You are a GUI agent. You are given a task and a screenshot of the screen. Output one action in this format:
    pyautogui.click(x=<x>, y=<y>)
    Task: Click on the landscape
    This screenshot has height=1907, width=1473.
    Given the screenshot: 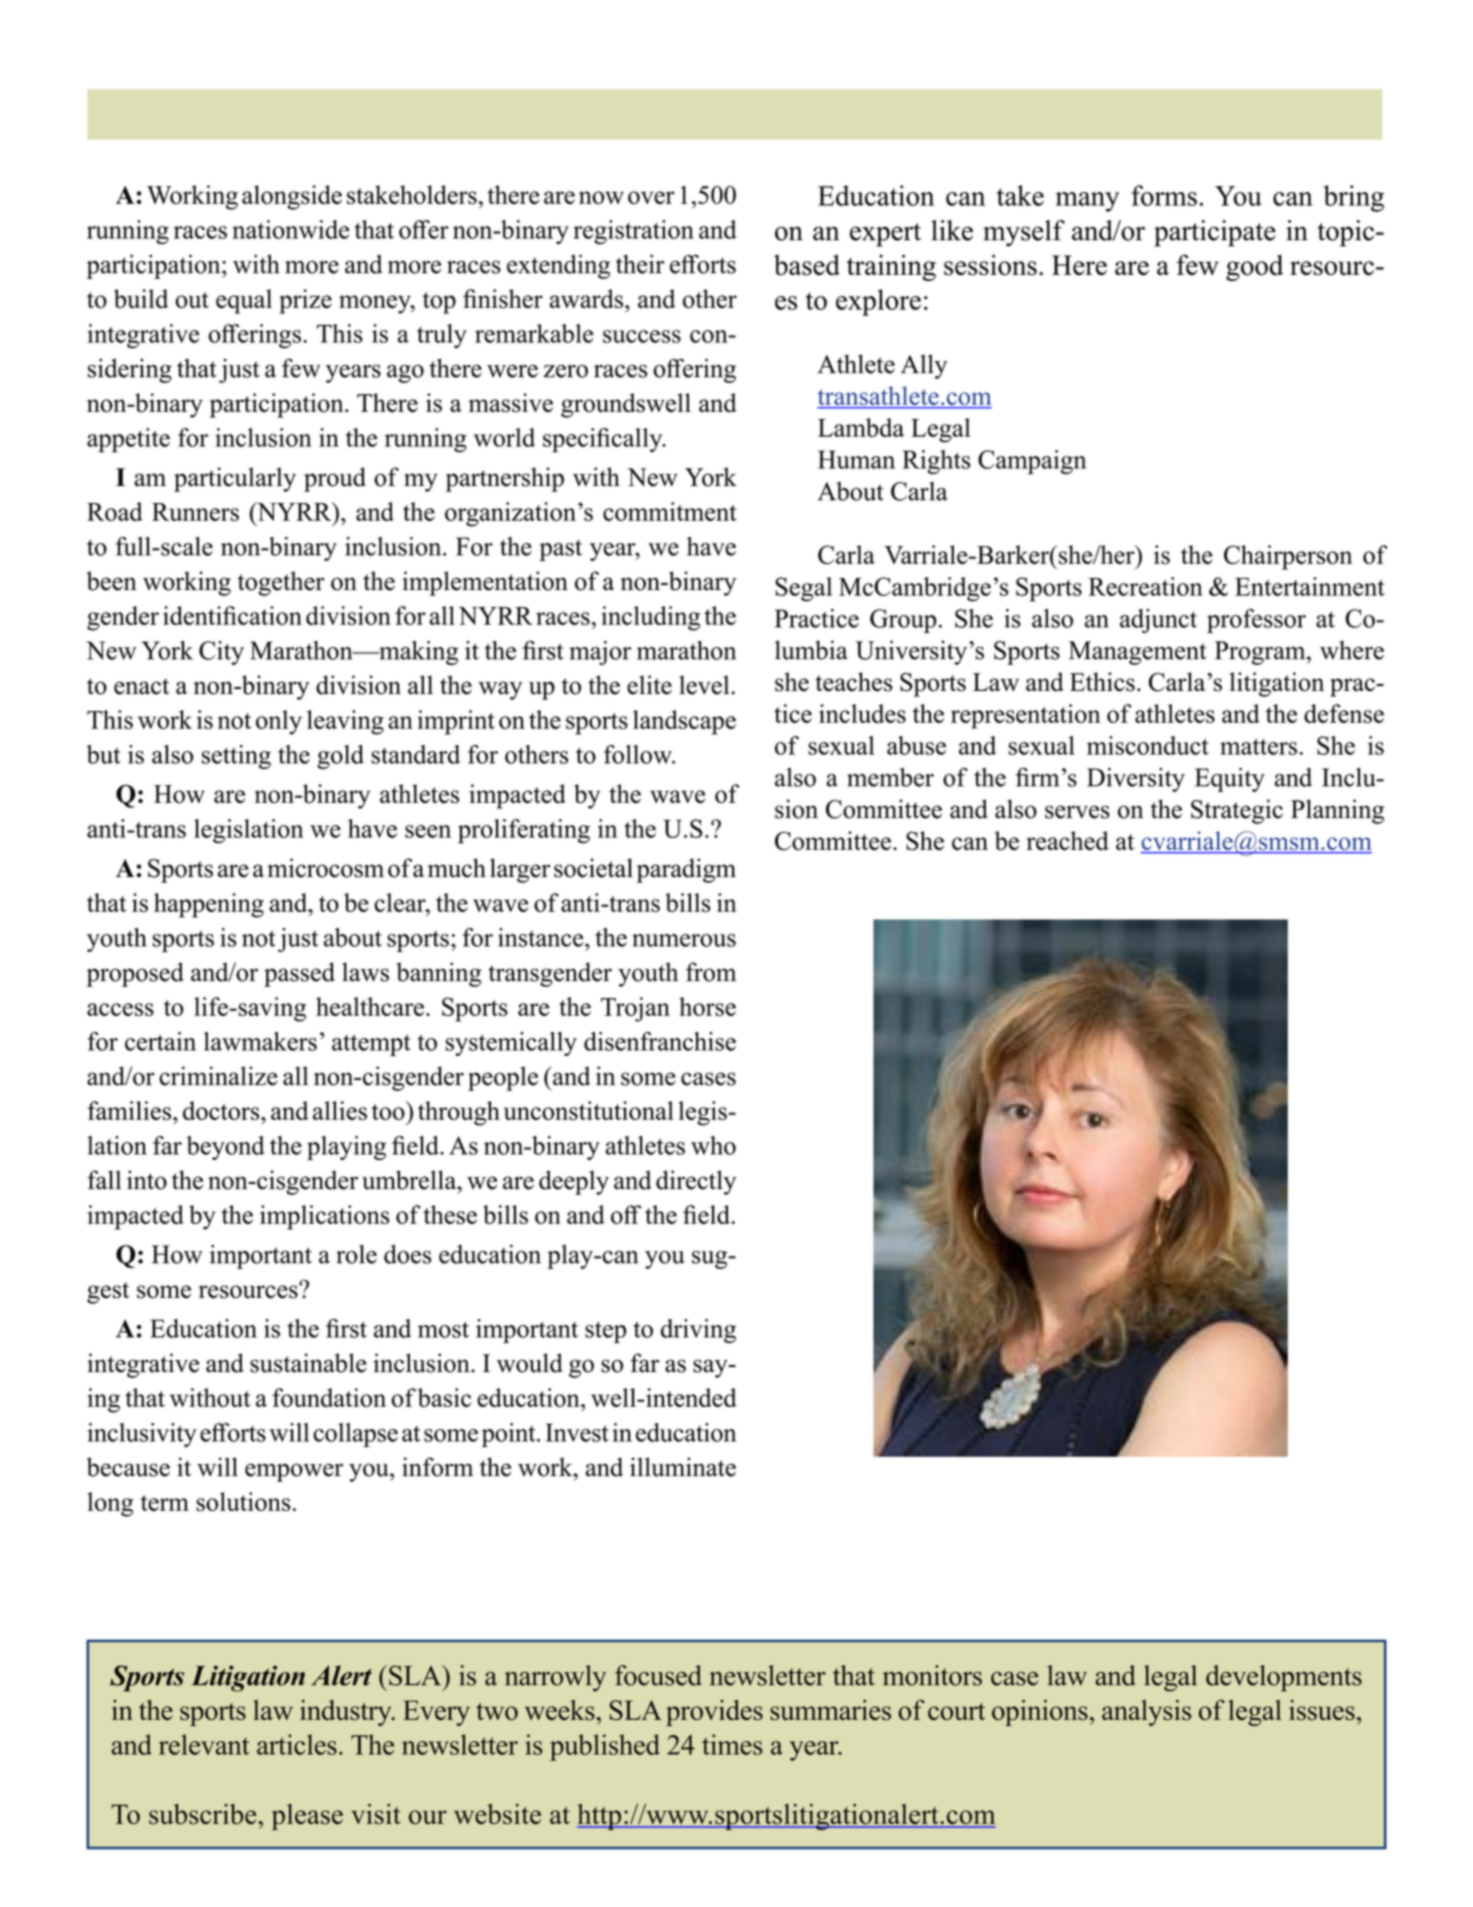 What is the action you would take?
    pyautogui.click(x=684, y=722)
